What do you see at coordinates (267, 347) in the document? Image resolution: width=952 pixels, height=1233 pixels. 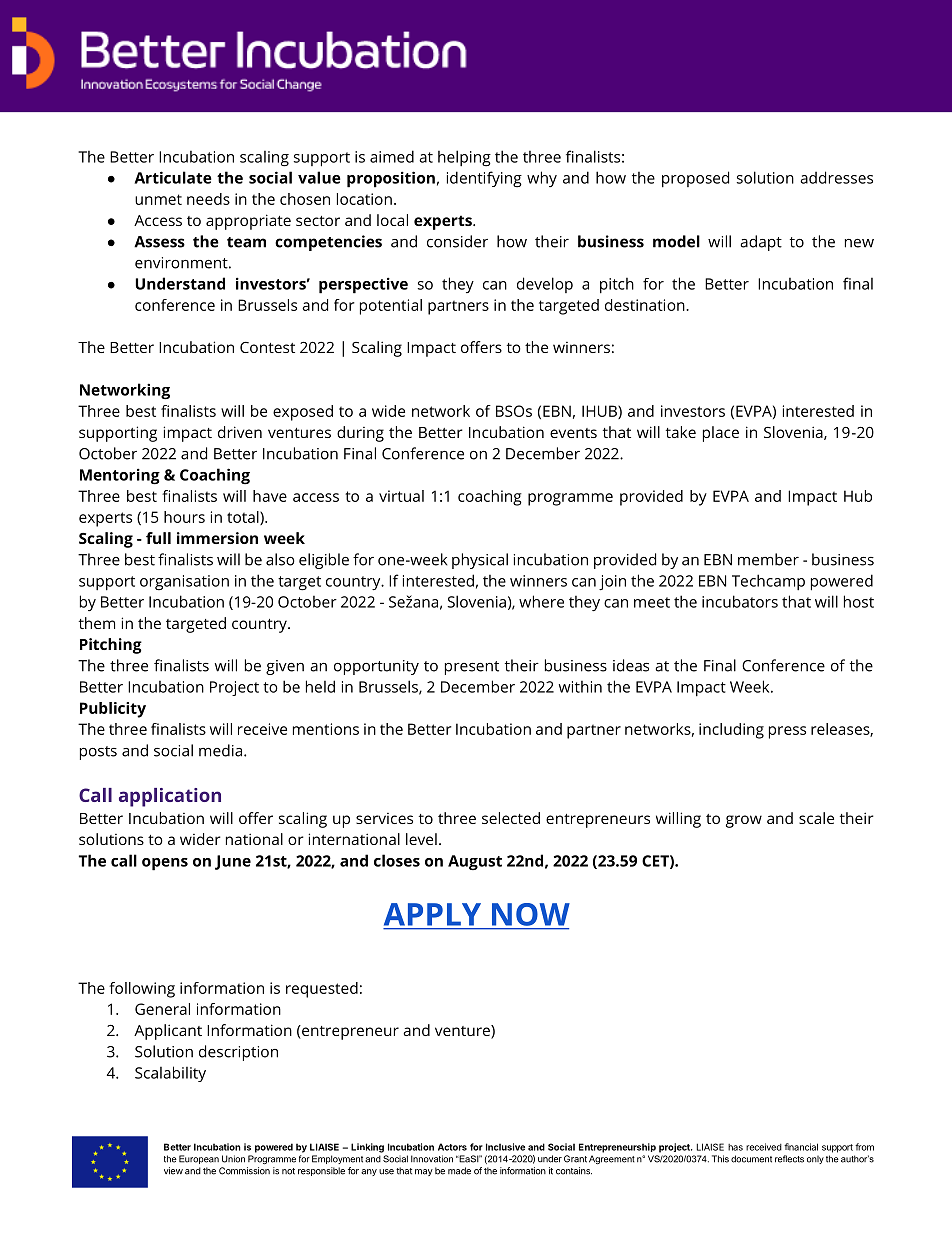 I see `Contest` at bounding box center [267, 347].
